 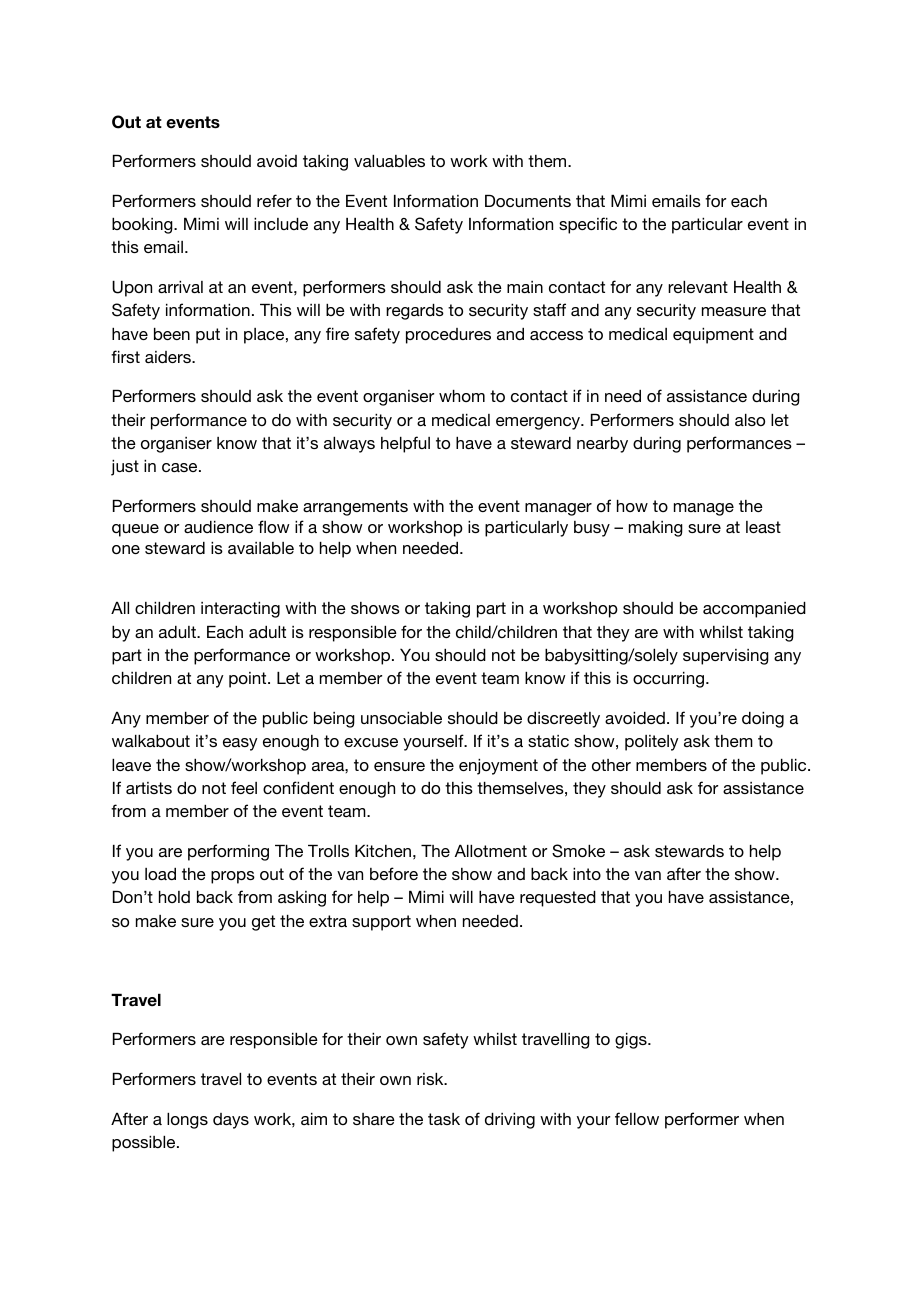 What do you see at coordinates (587, 874) in the screenshot?
I see `into` at bounding box center [587, 874].
